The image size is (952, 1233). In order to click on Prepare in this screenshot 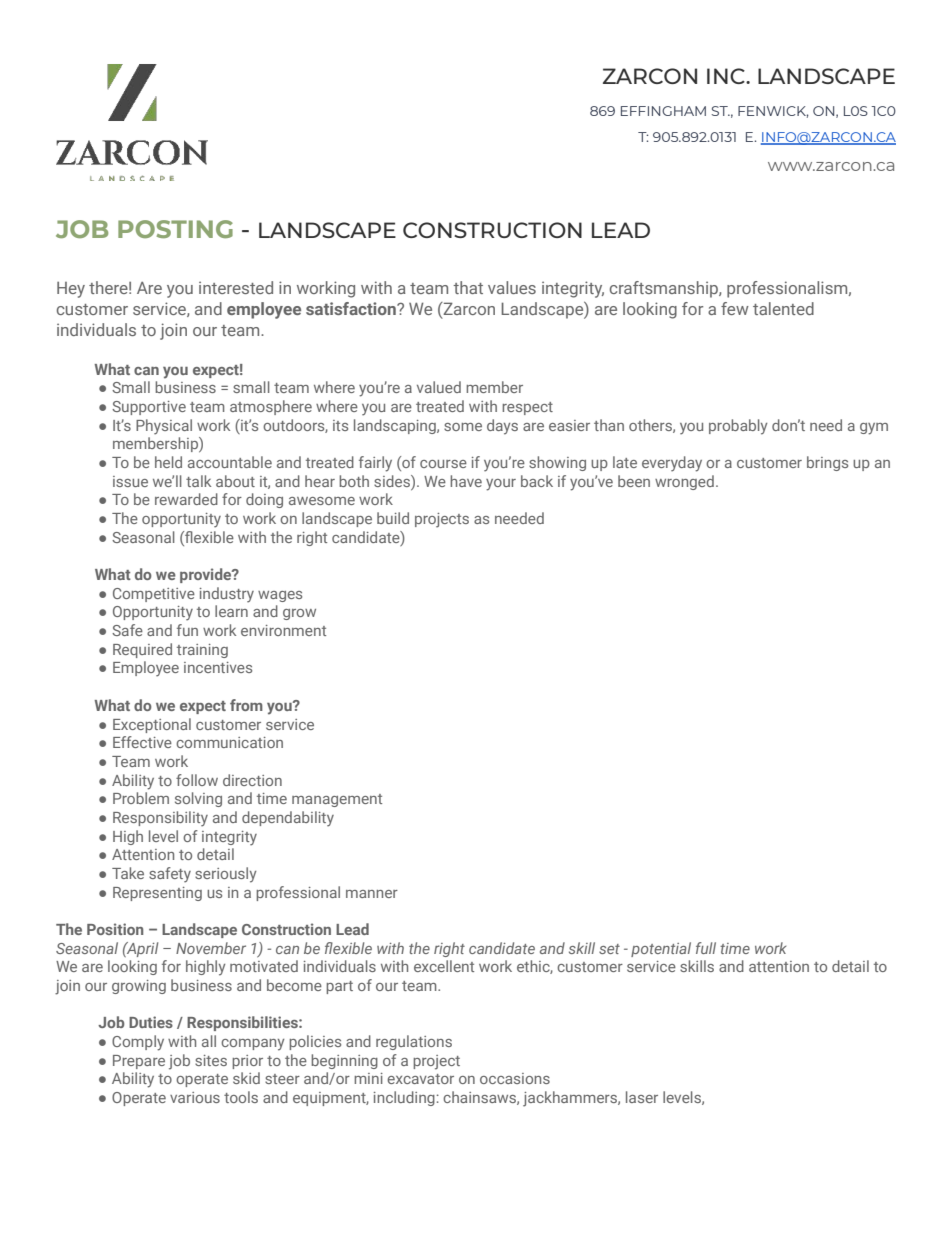, I will do `click(139, 1062)`.
